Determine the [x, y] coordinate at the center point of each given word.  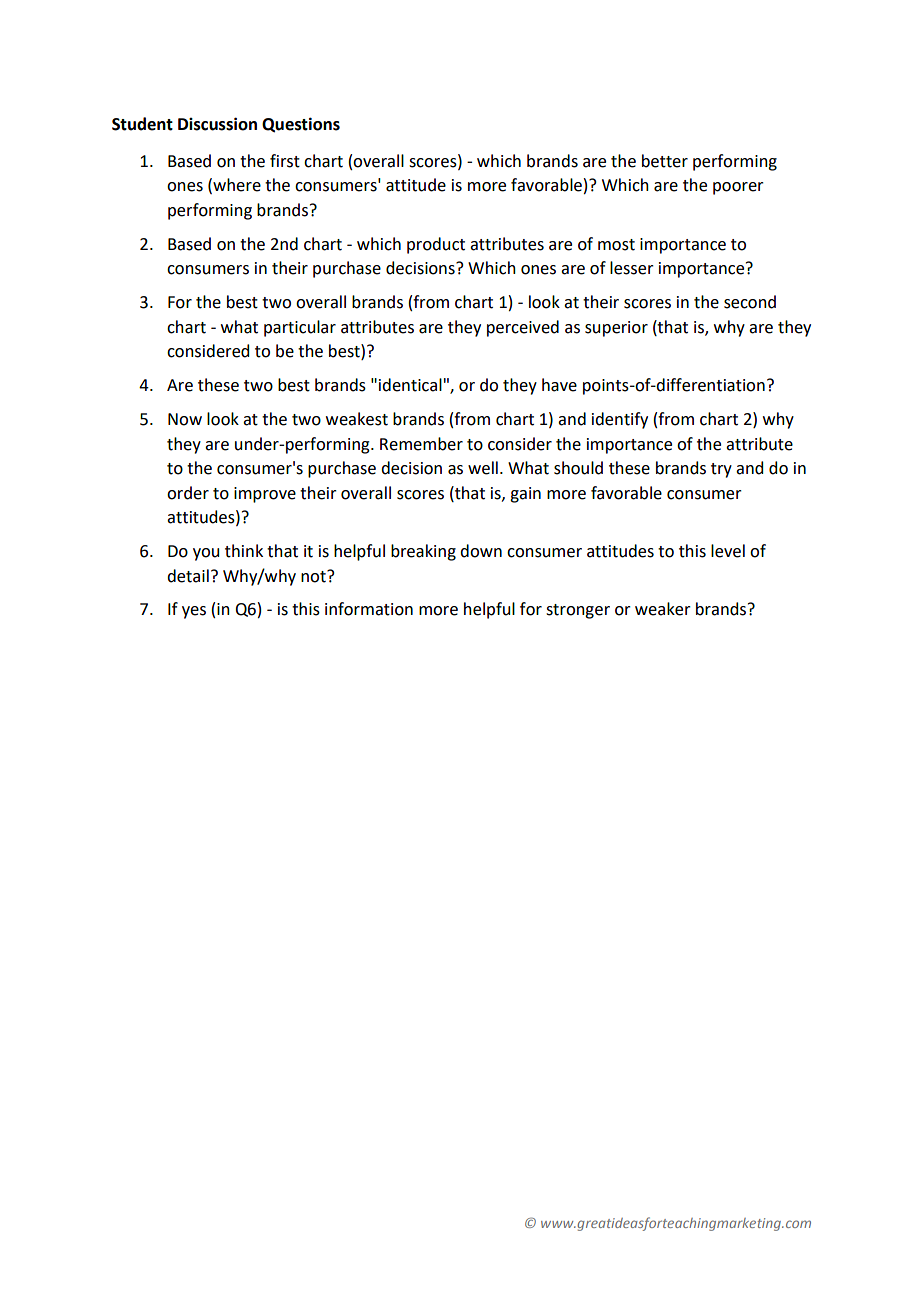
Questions [301, 125]
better [665, 161]
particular [300, 328]
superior [616, 329]
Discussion [217, 124]
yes [194, 612]
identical [410, 385]
